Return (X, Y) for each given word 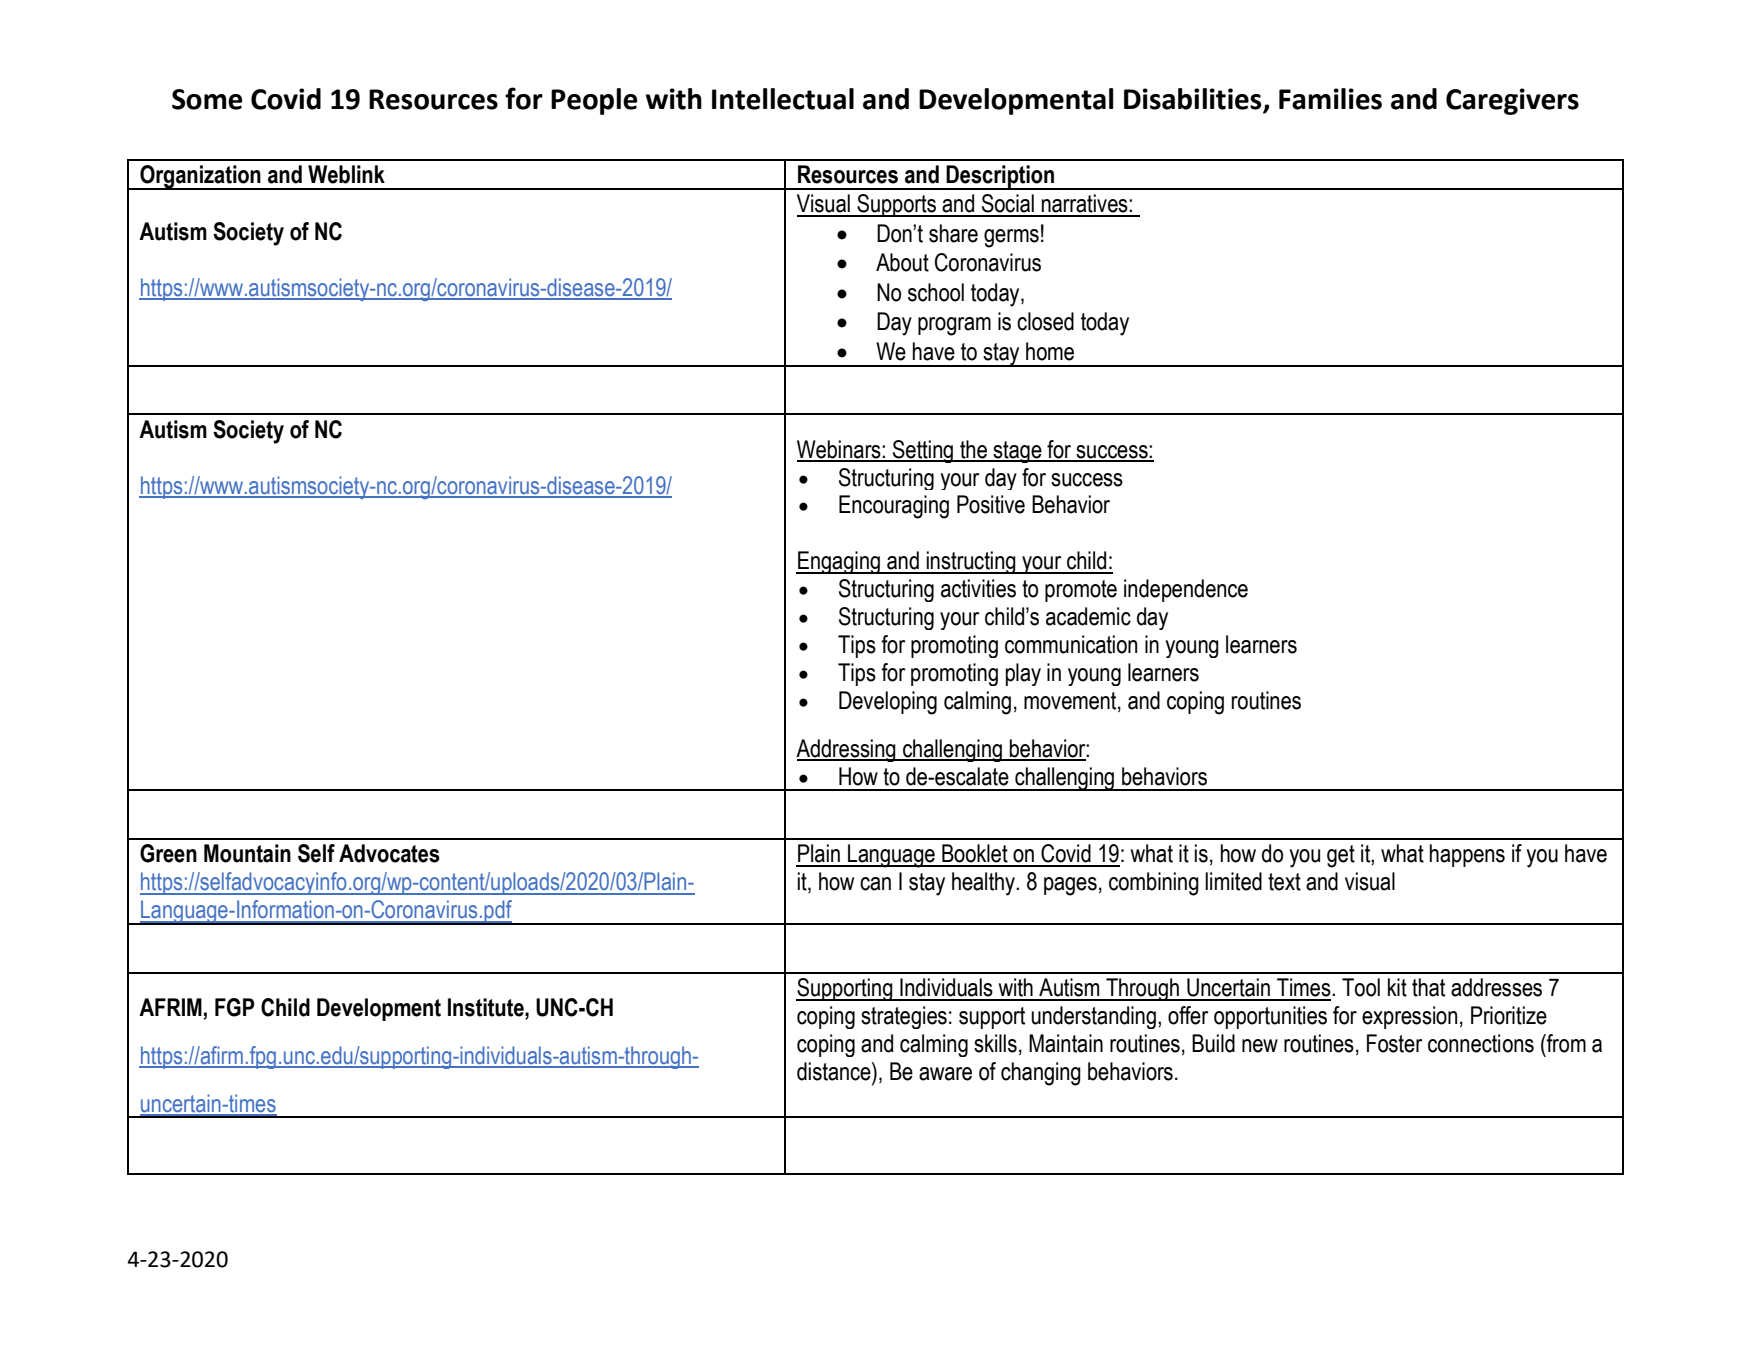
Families (1330, 99)
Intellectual (783, 99)
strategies (904, 1017)
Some (207, 99)
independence (1186, 590)
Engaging (839, 562)
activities (978, 588)
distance (835, 1071)
